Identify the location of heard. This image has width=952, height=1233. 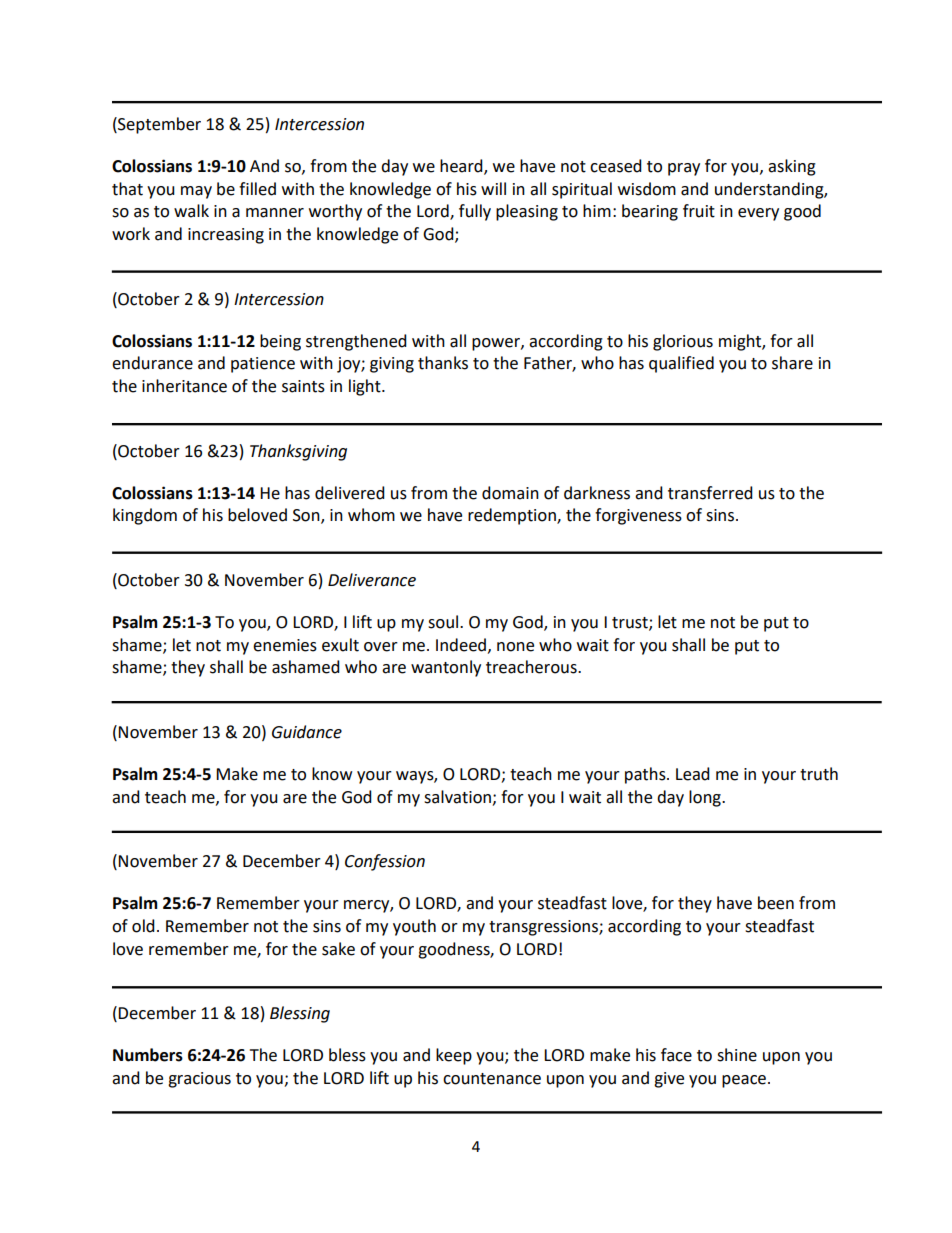
(462, 166).
